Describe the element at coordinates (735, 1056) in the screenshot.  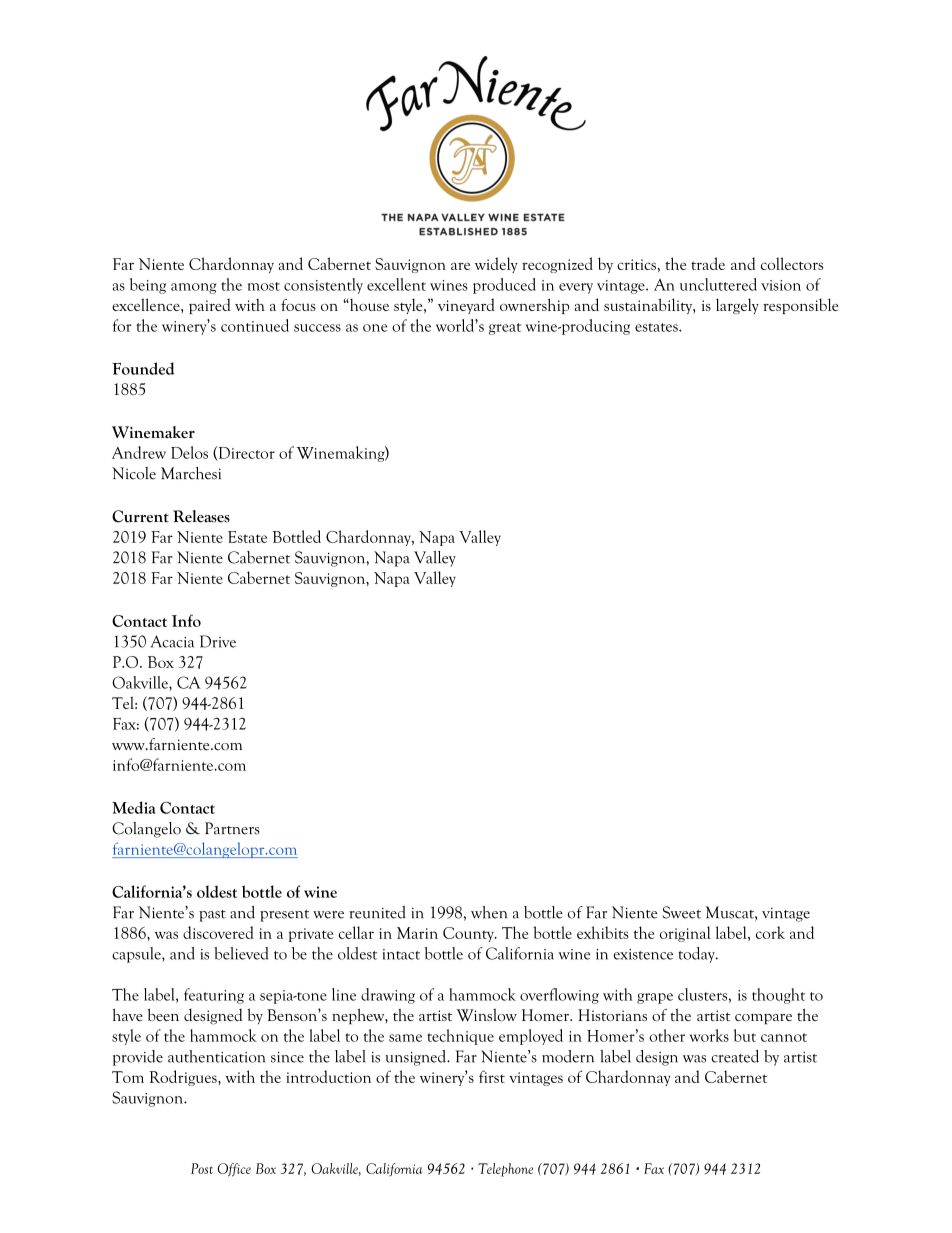
I see `created` at that location.
